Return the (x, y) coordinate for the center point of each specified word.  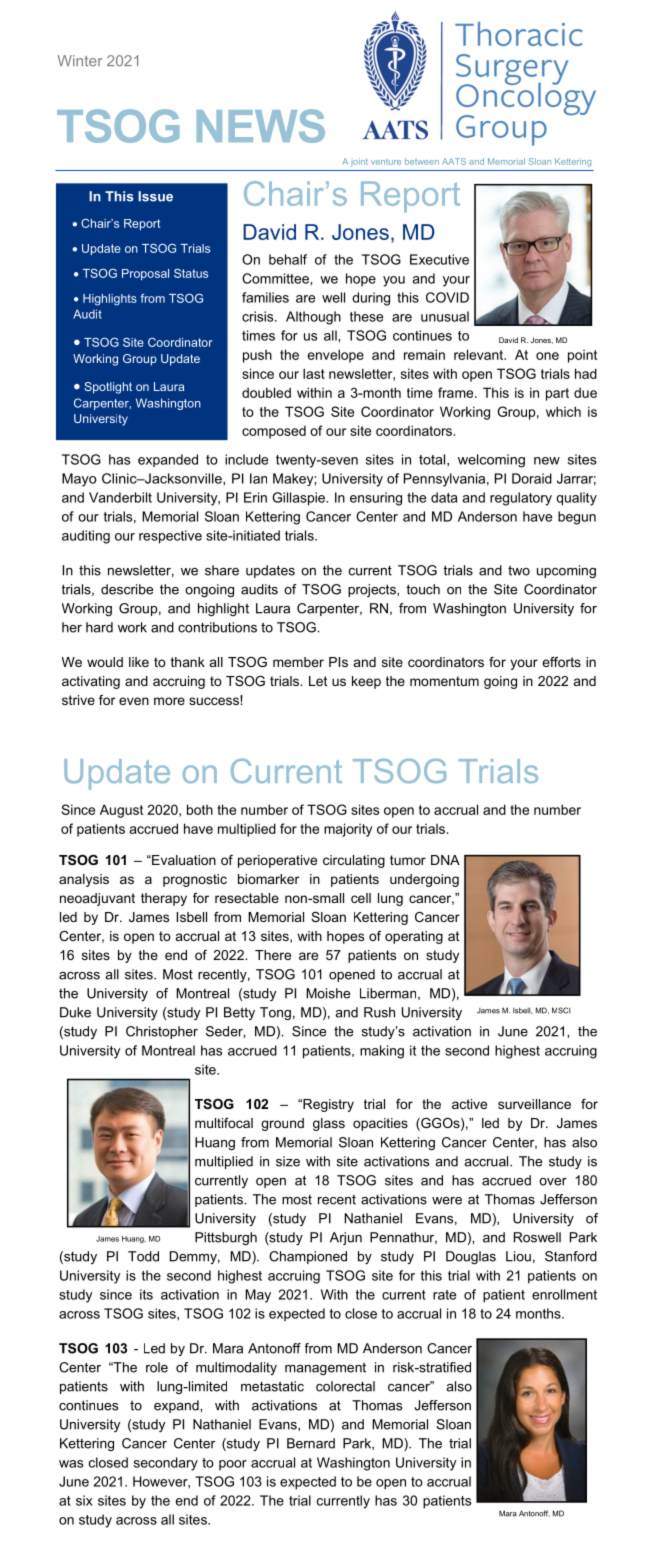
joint (359, 162)
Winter (80, 61)
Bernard (311, 1443)
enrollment (564, 1294)
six (84, 1500)
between (422, 161)
